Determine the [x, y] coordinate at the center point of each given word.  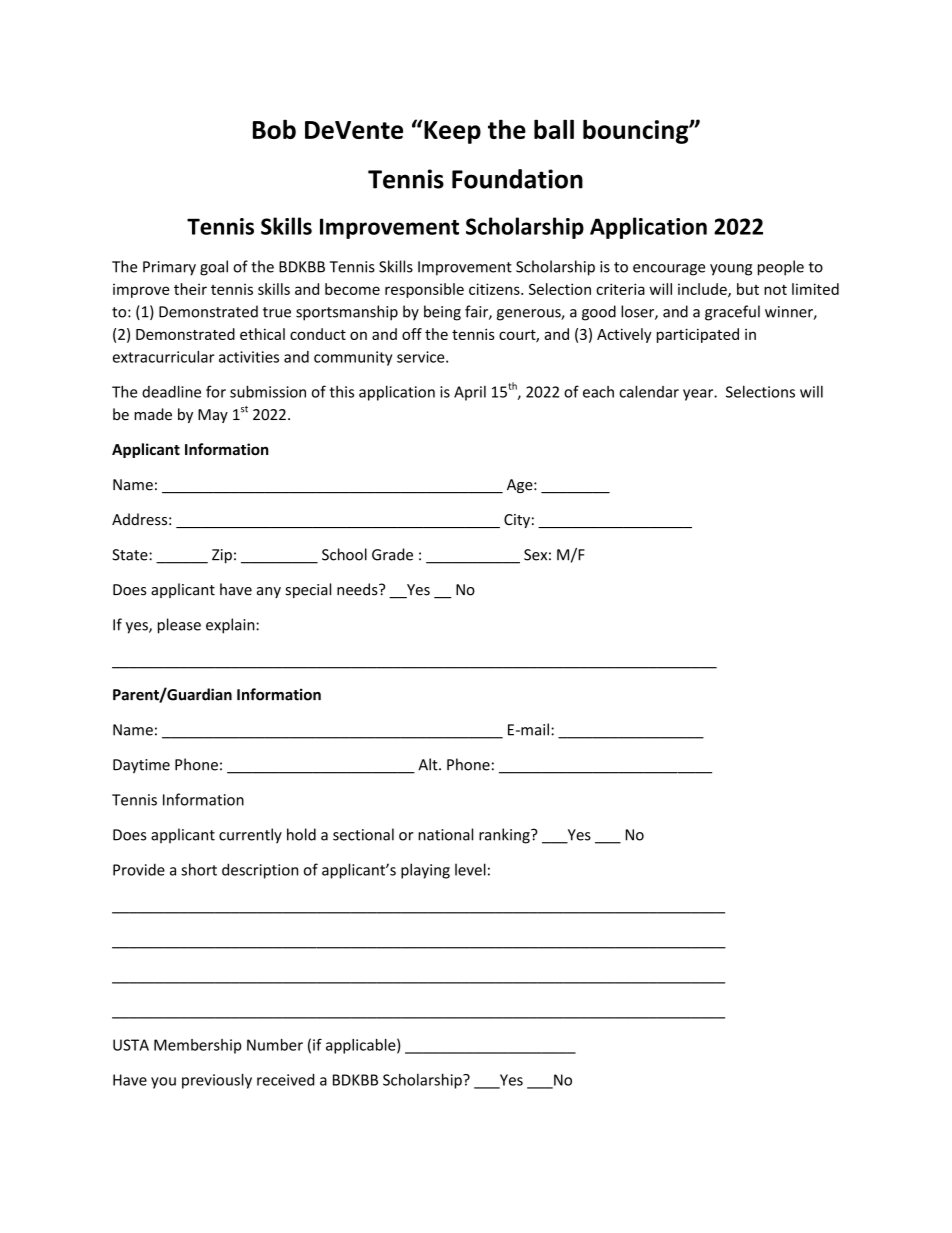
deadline [171, 391]
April [470, 393]
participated [698, 335]
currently [250, 836]
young [731, 270]
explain [231, 626]
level [470, 869]
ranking [505, 836]
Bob [274, 129]
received [285, 1079]
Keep [451, 132]
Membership [198, 1046]
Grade [392, 554]
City [517, 521]
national [445, 834]
